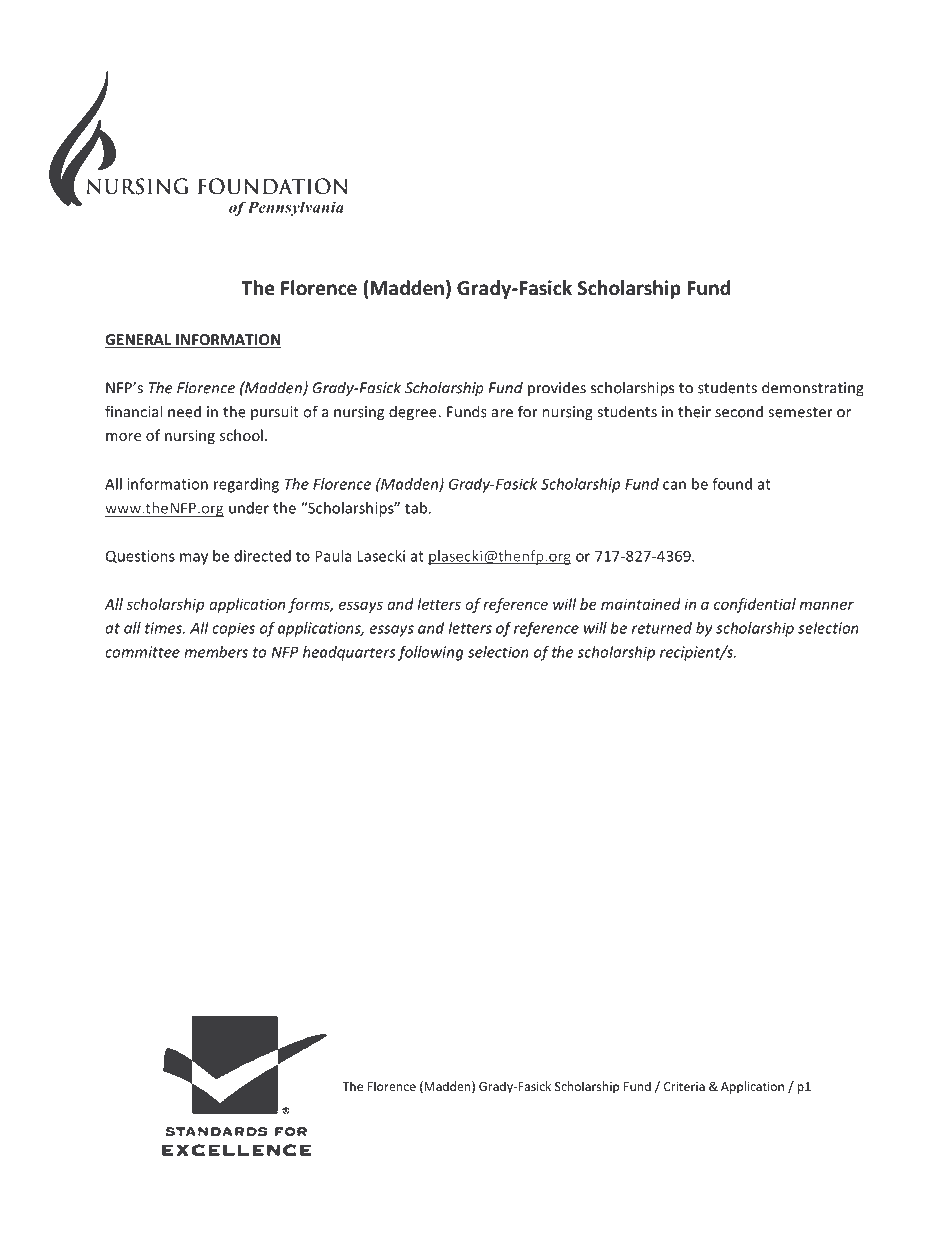 This screenshot has width=952, height=1233. Describe the element at coordinates (662, 628) in the screenshot. I see `returned` at that location.
